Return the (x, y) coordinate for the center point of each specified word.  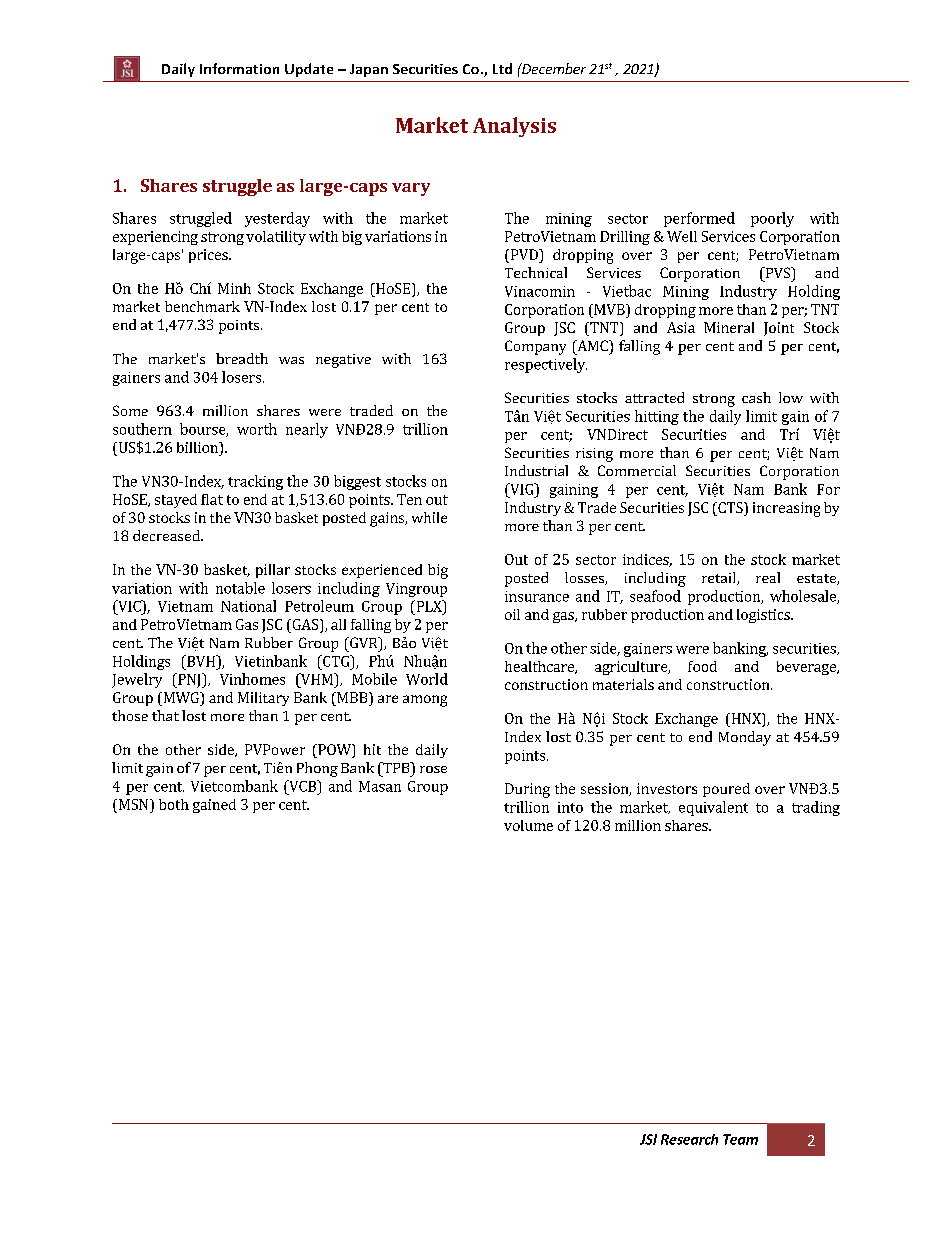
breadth (242, 358)
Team (740, 1139)
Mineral (729, 327)
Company (535, 347)
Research (689, 1139)
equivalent (713, 808)
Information (239, 68)
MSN (133, 804)
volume (528, 825)
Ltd (502, 68)
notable (240, 588)
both (174, 804)
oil (512, 614)
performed (699, 219)
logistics (764, 616)
